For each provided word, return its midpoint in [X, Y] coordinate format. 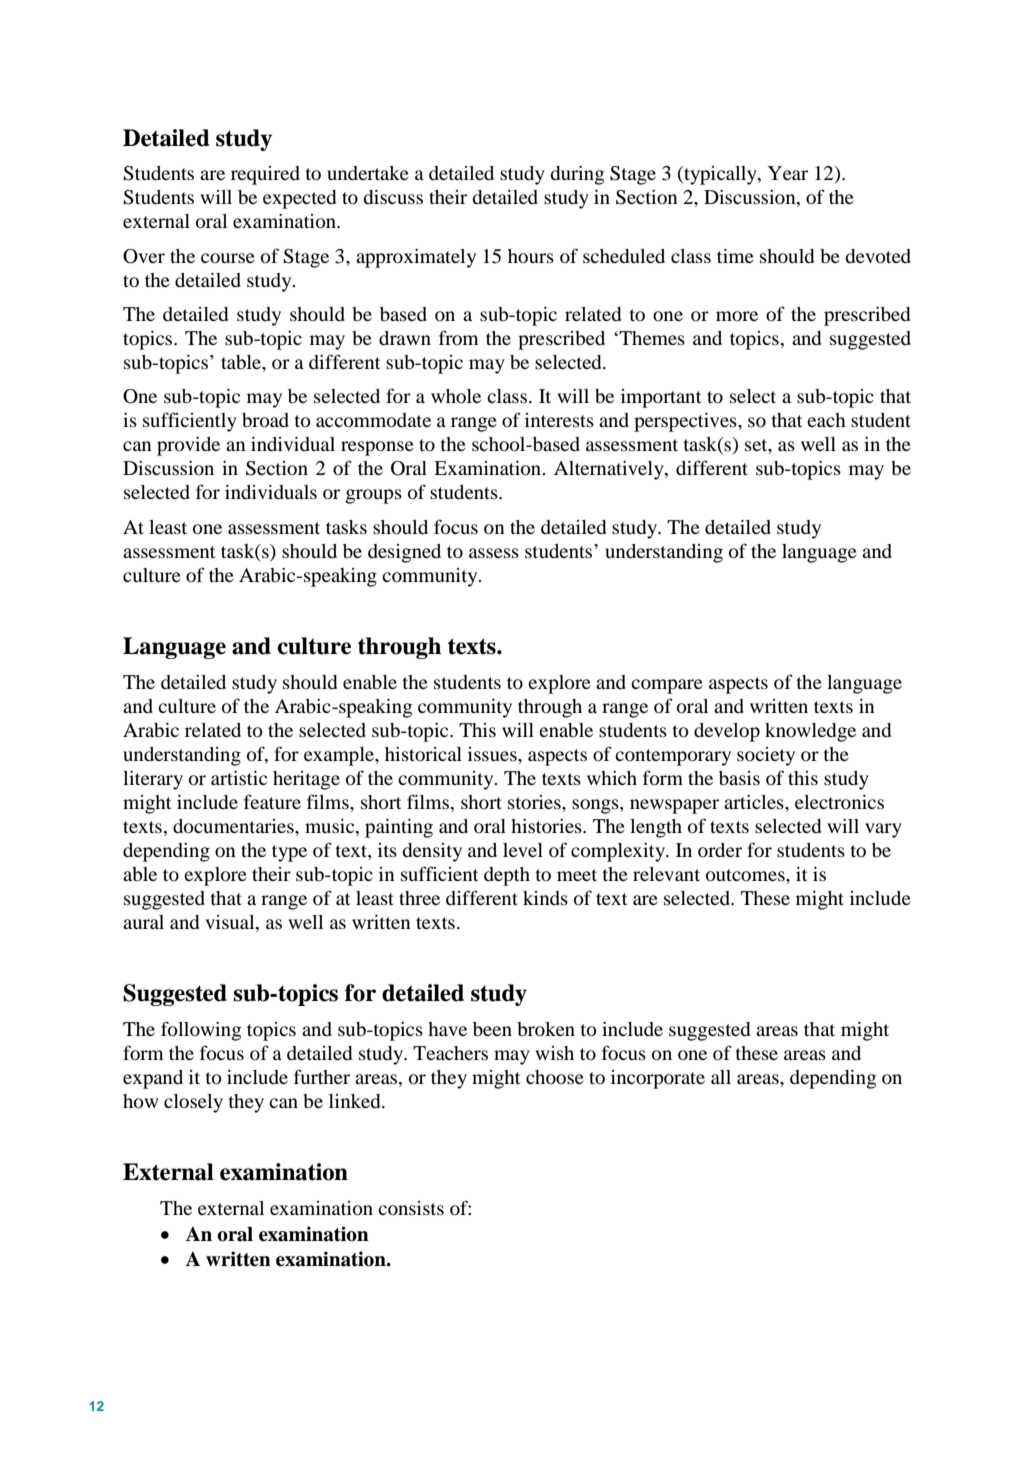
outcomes [746, 875]
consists [411, 1208]
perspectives [686, 422]
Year [788, 173]
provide [188, 446]
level [523, 850]
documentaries [234, 826]
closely [193, 1103]
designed [404, 553]
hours [531, 256]
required [265, 175]
